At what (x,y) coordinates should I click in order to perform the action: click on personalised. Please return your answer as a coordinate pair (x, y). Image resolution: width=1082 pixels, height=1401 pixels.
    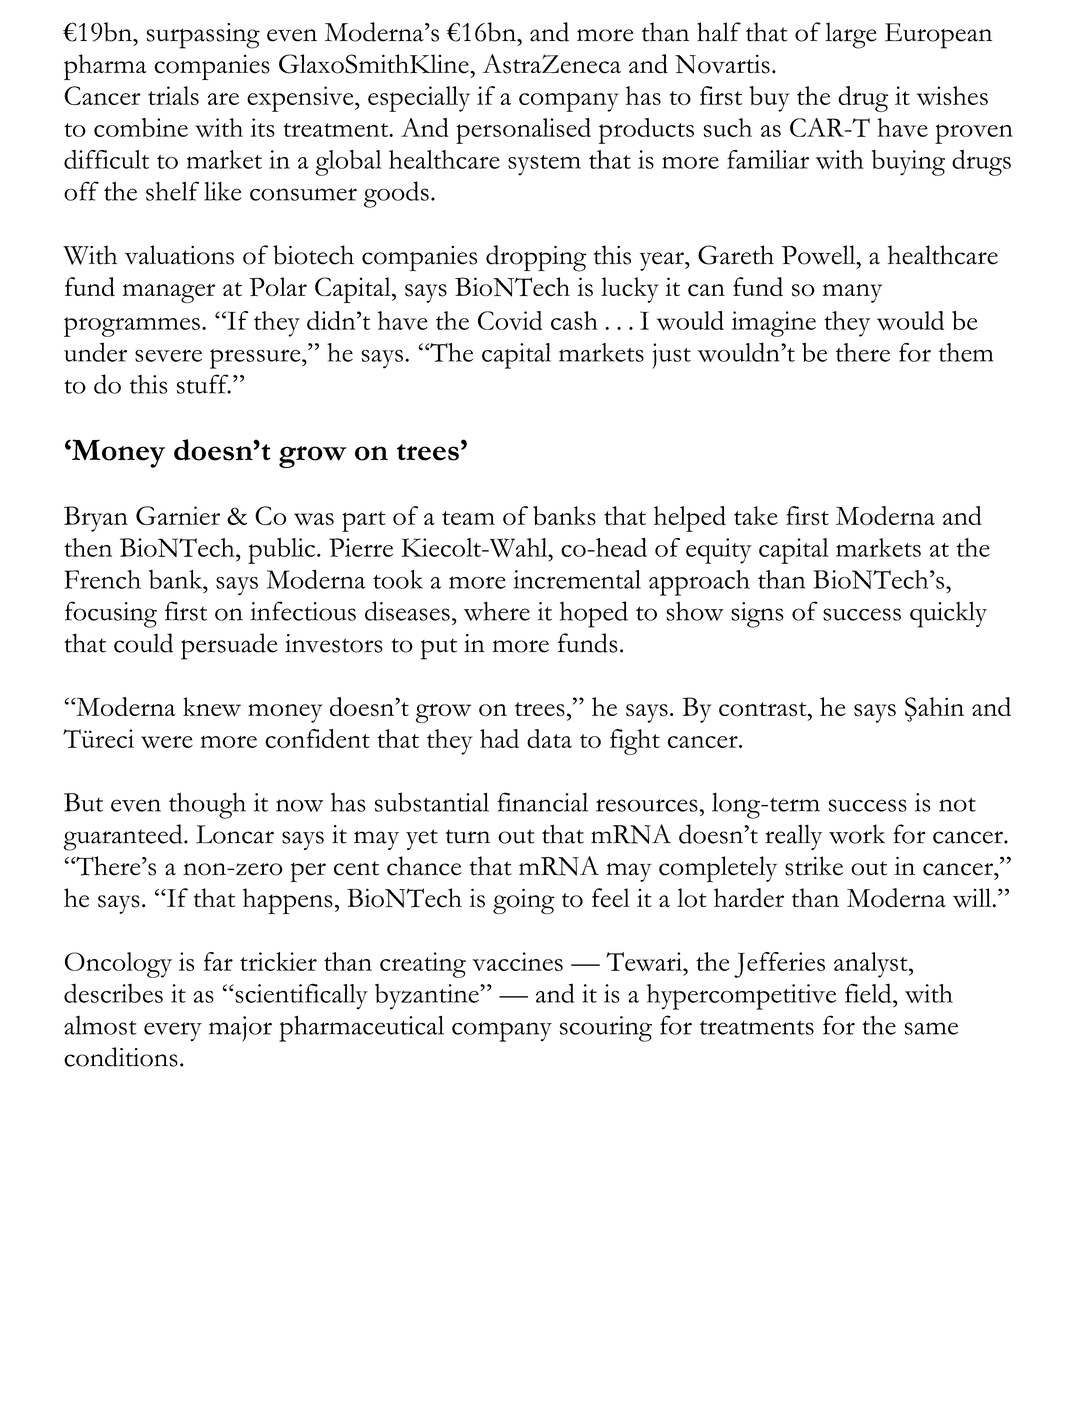
    Looking at the image, I should click on (523, 131).
